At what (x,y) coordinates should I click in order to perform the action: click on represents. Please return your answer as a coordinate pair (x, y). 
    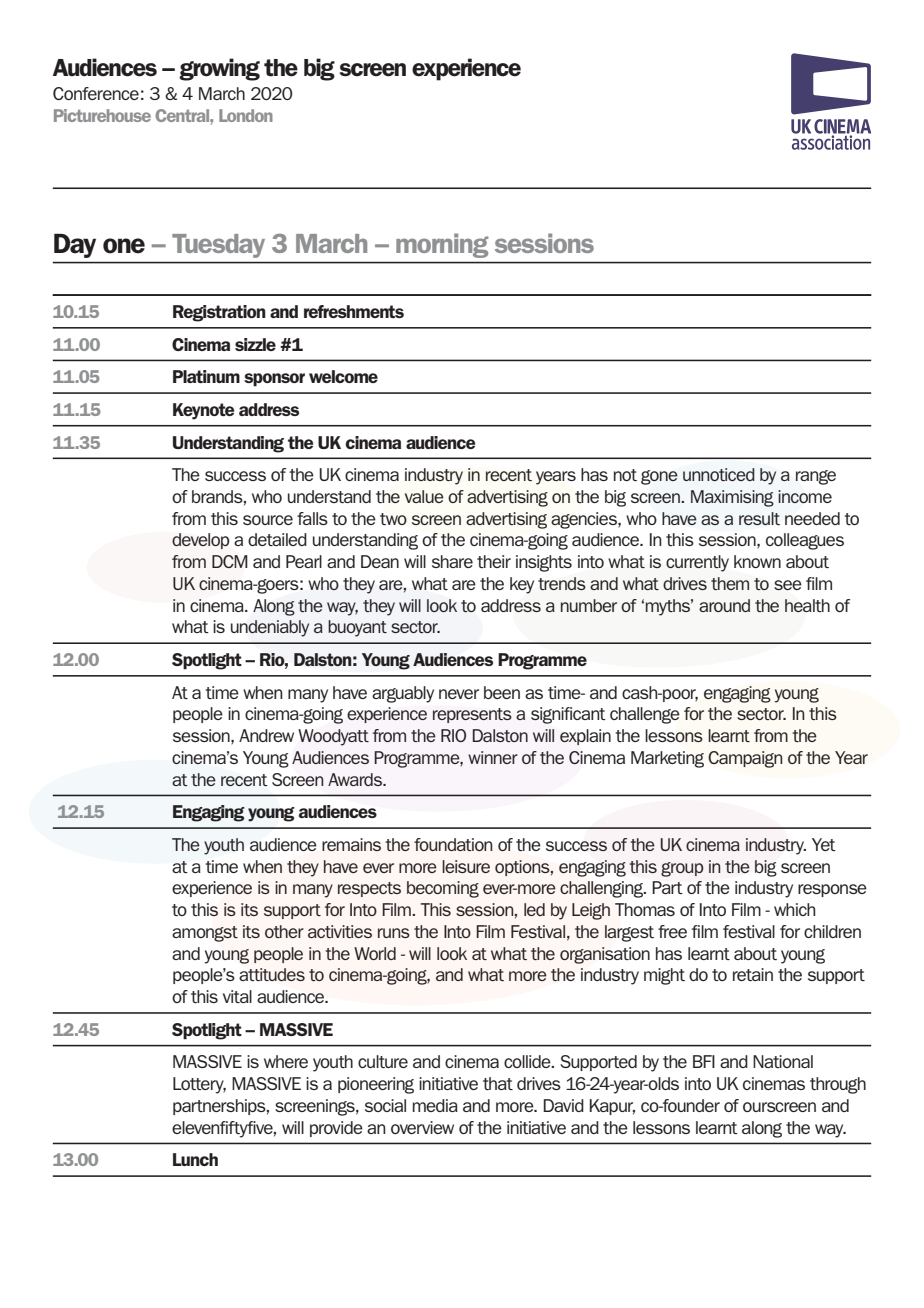
    Looking at the image, I should click on (472, 715).
